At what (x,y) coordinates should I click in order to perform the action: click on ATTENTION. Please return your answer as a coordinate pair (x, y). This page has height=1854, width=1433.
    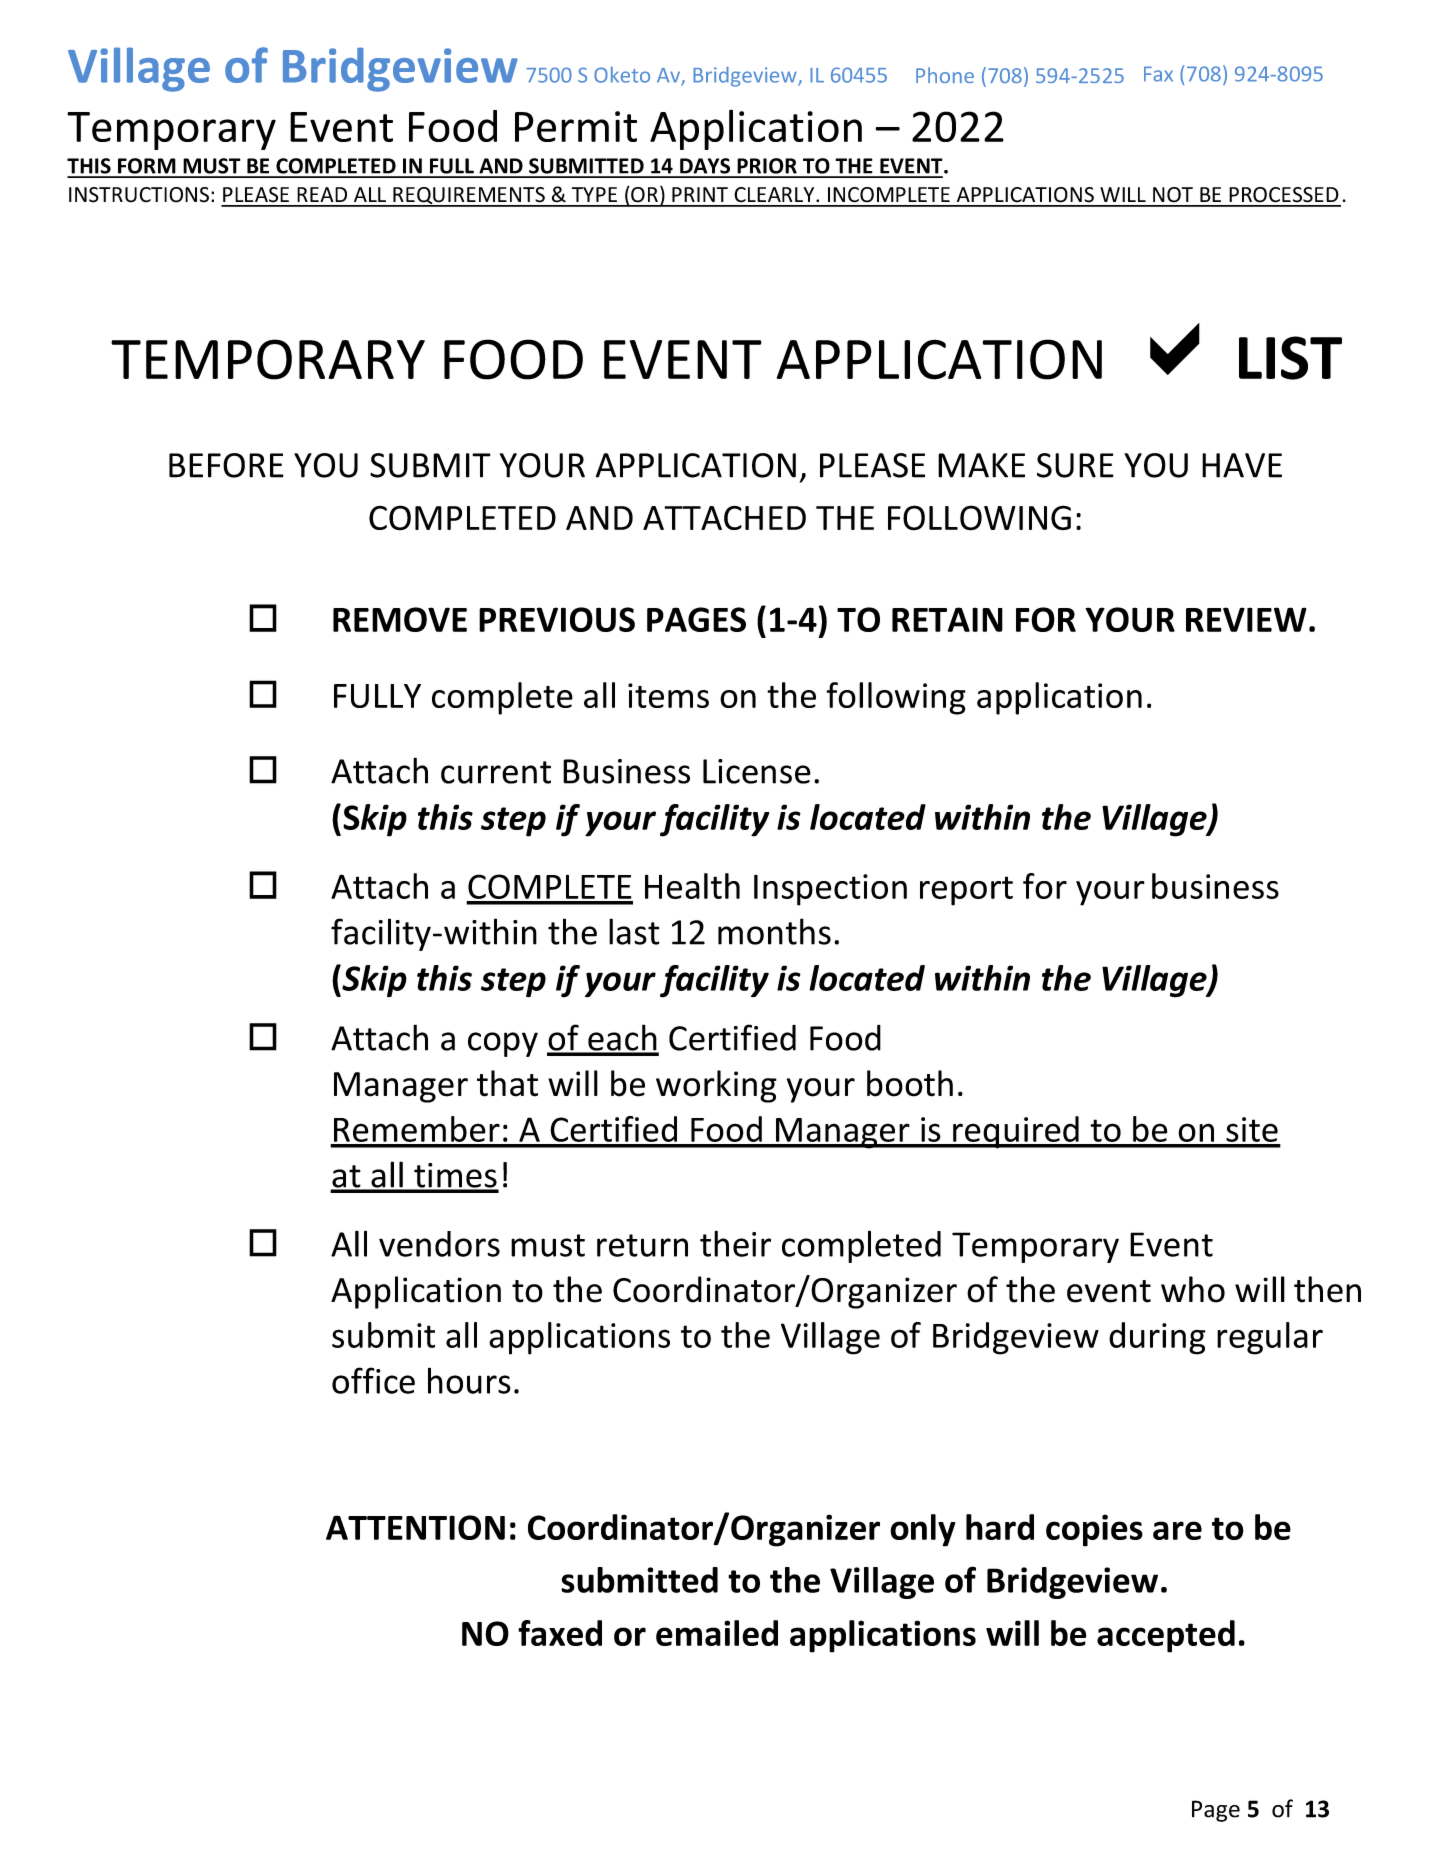
    Looking at the image, I should click on (415, 1527).
